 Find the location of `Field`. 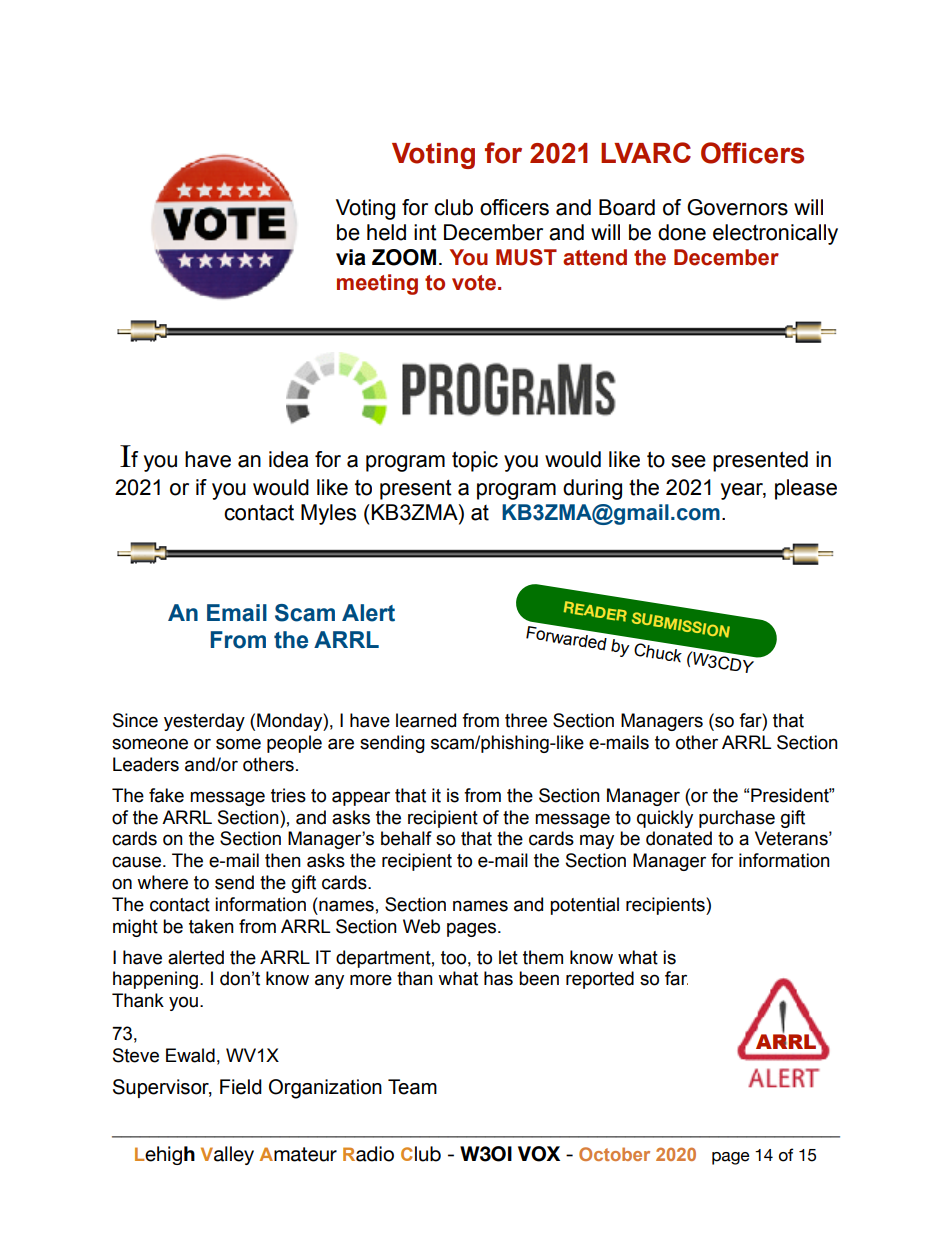

Field is located at coordinates (241, 1087).
